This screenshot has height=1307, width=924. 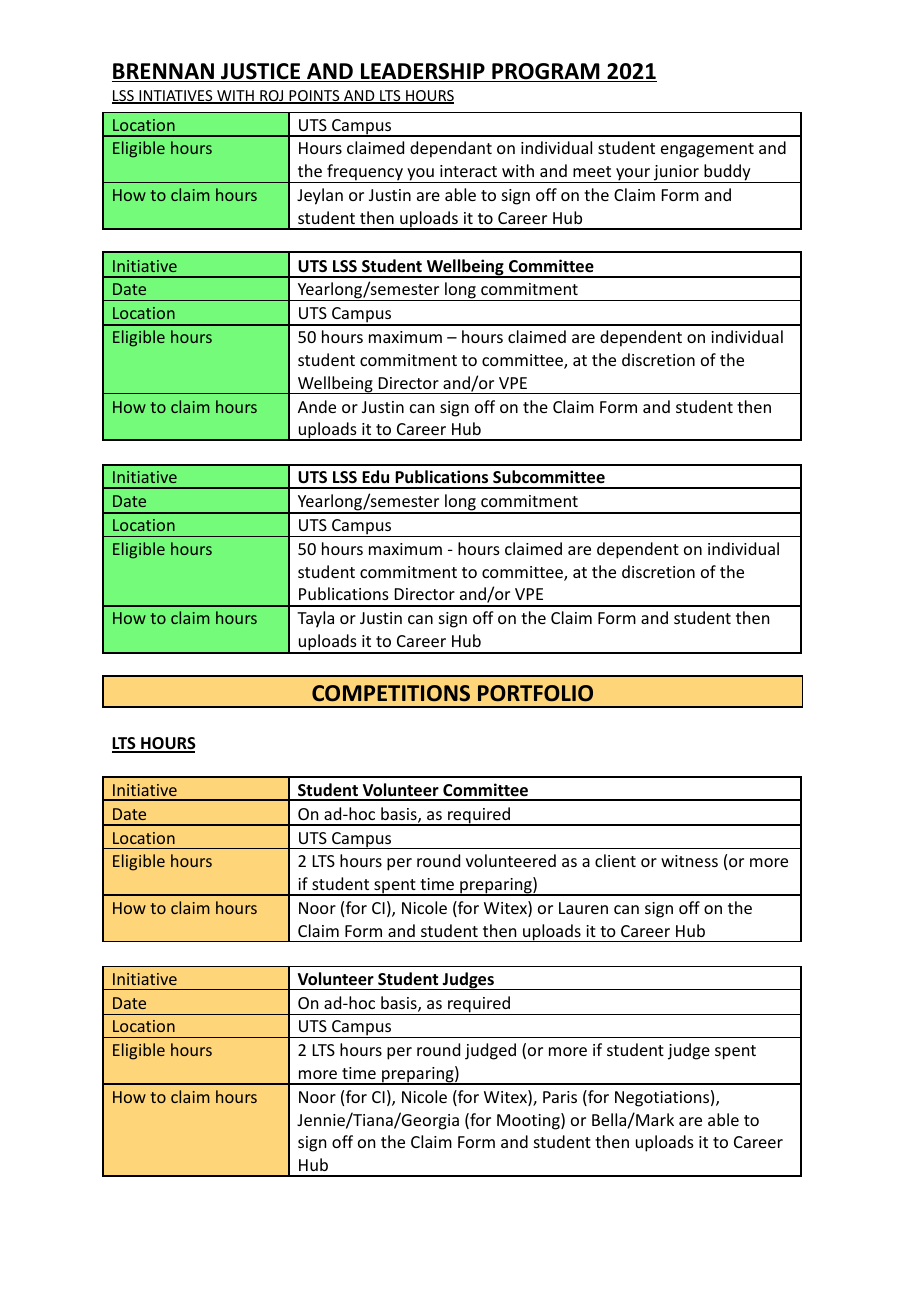 I want to click on PORTFOLIO, so click(x=535, y=693).
